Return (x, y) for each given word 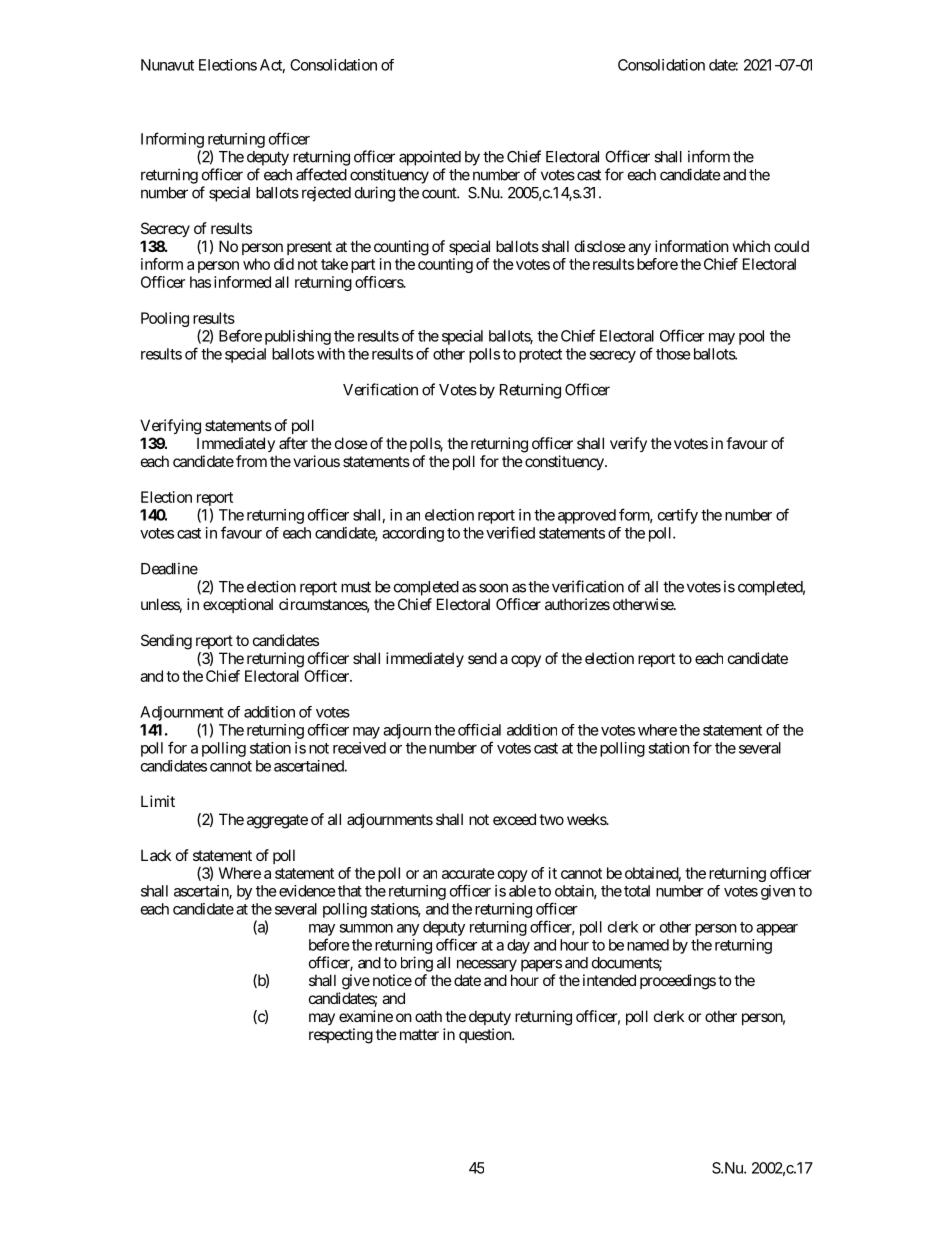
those (673, 354)
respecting (341, 1036)
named (648, 945)
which (751, 246)
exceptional (238, 605)
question (486, 1035)
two (551, 819)
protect (540, 356)
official (479, 729)
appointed (430, 158)
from (251, 461)
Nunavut (167, 65)
